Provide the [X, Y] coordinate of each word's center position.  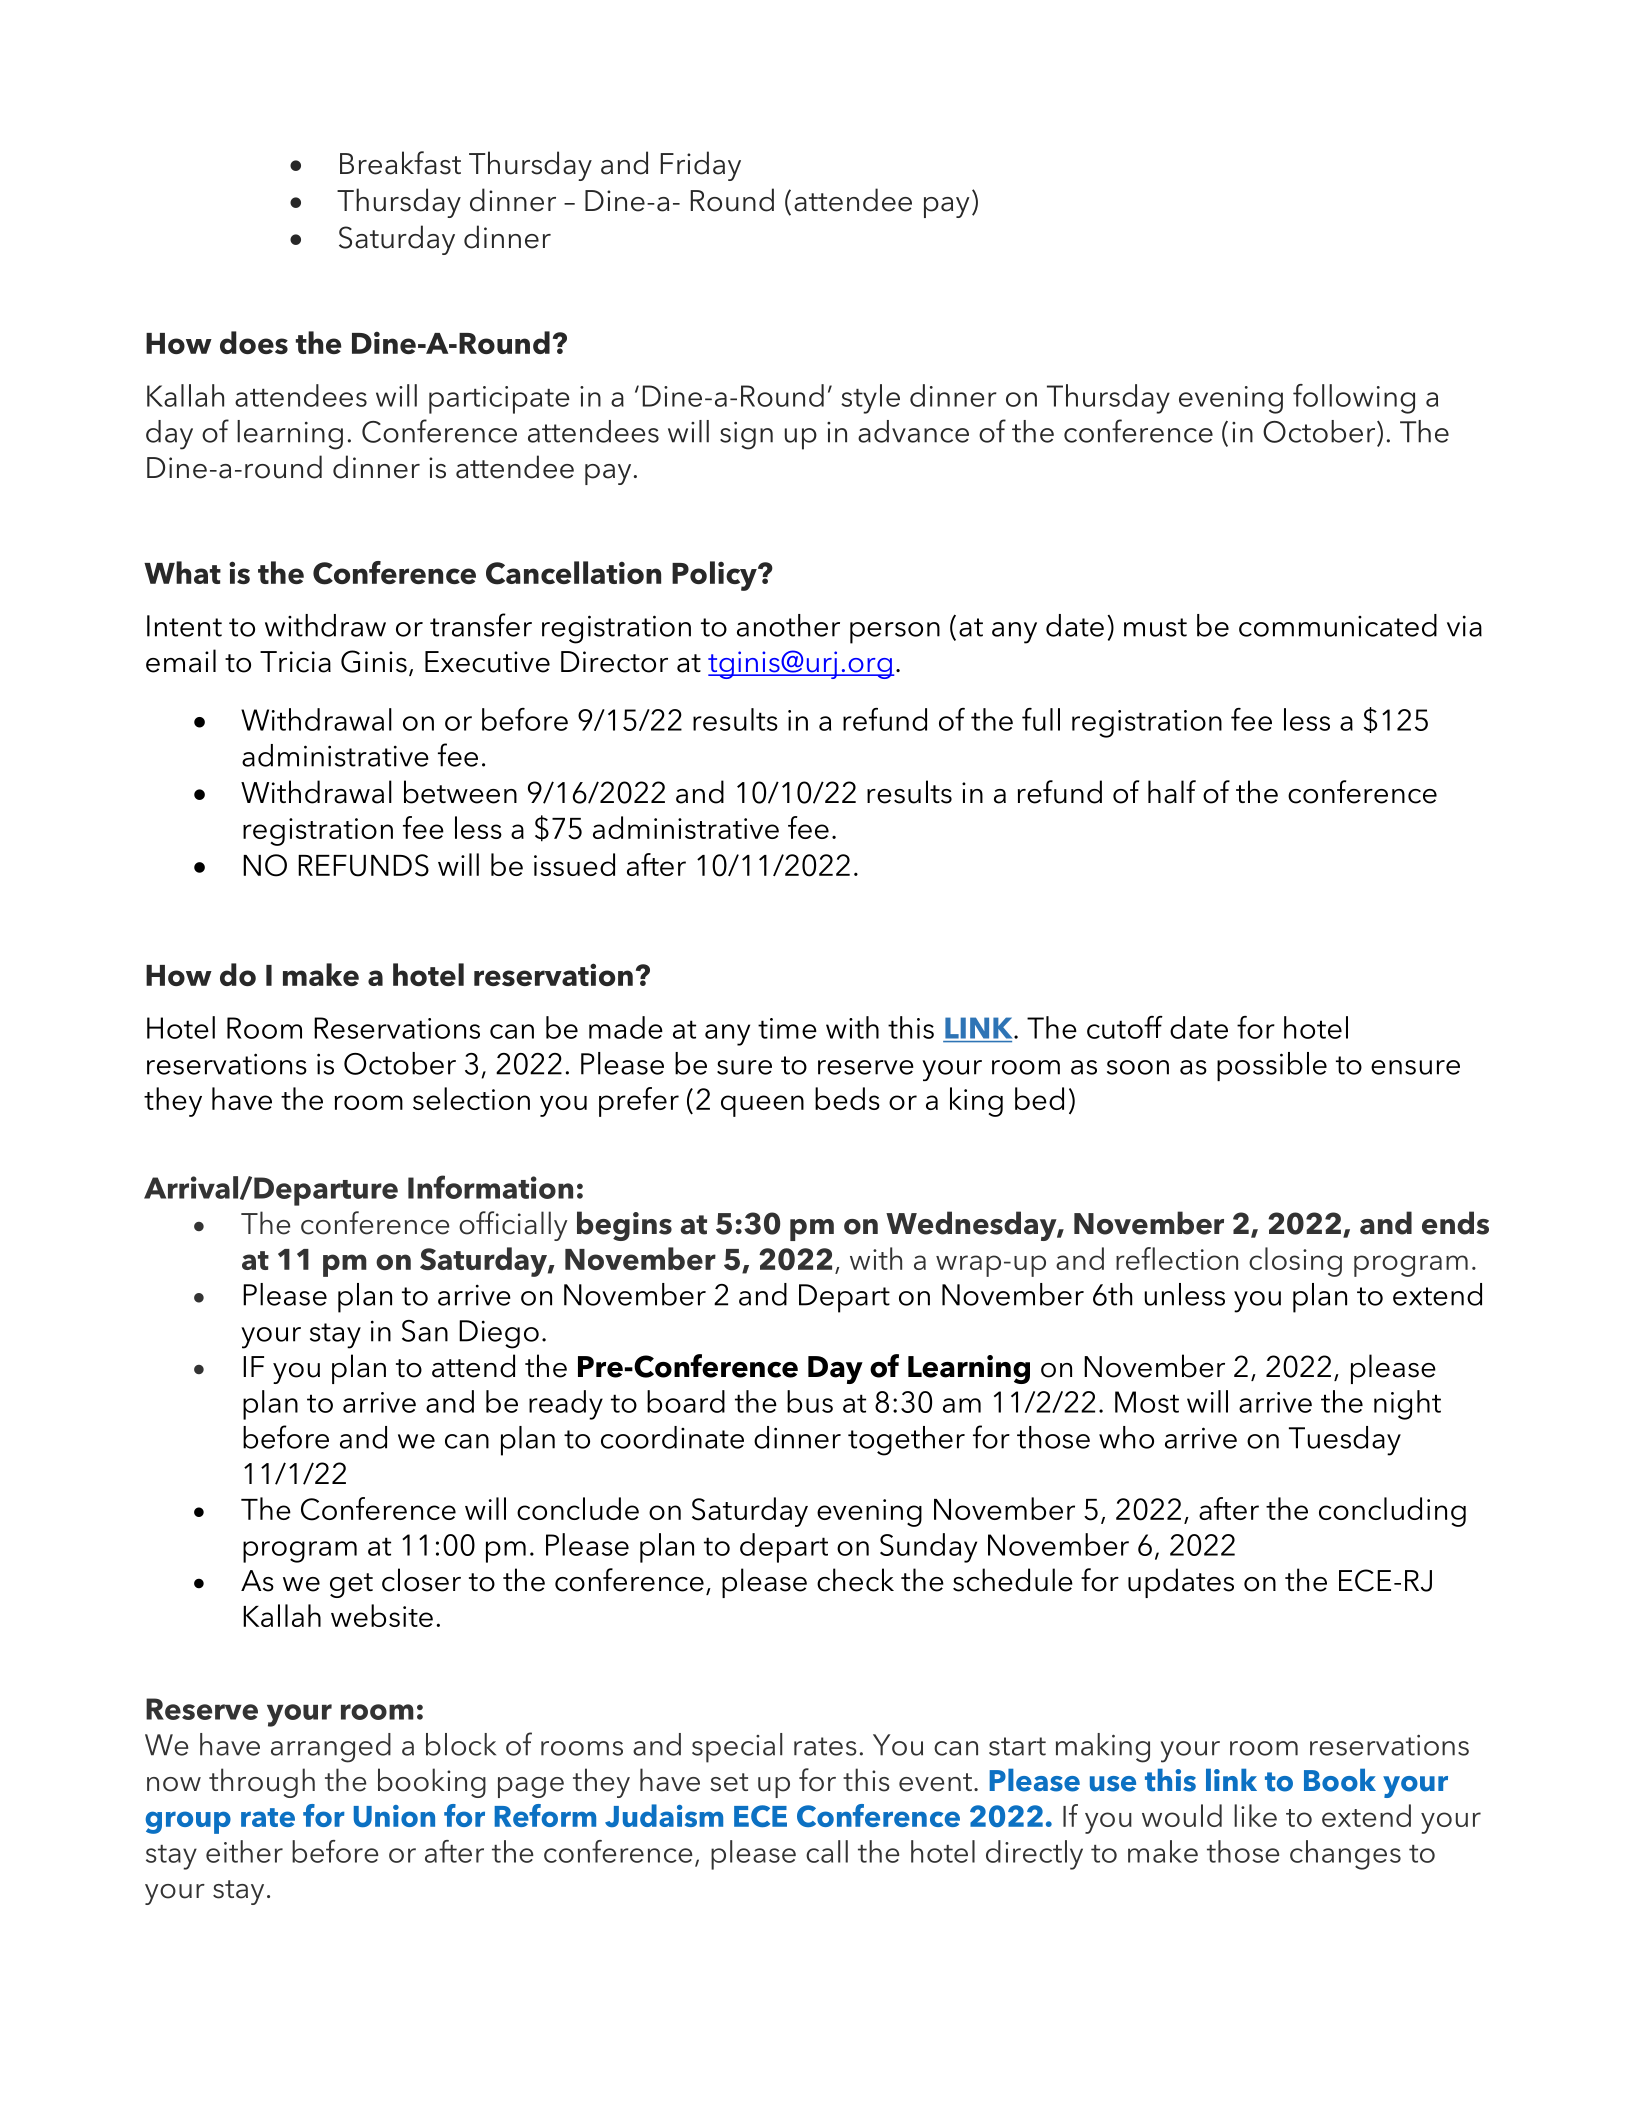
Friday [701, 166]
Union [394, 1816]
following [1354, 399]
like [1255, 1815]
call [827, 1851]
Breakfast [400, 163]
